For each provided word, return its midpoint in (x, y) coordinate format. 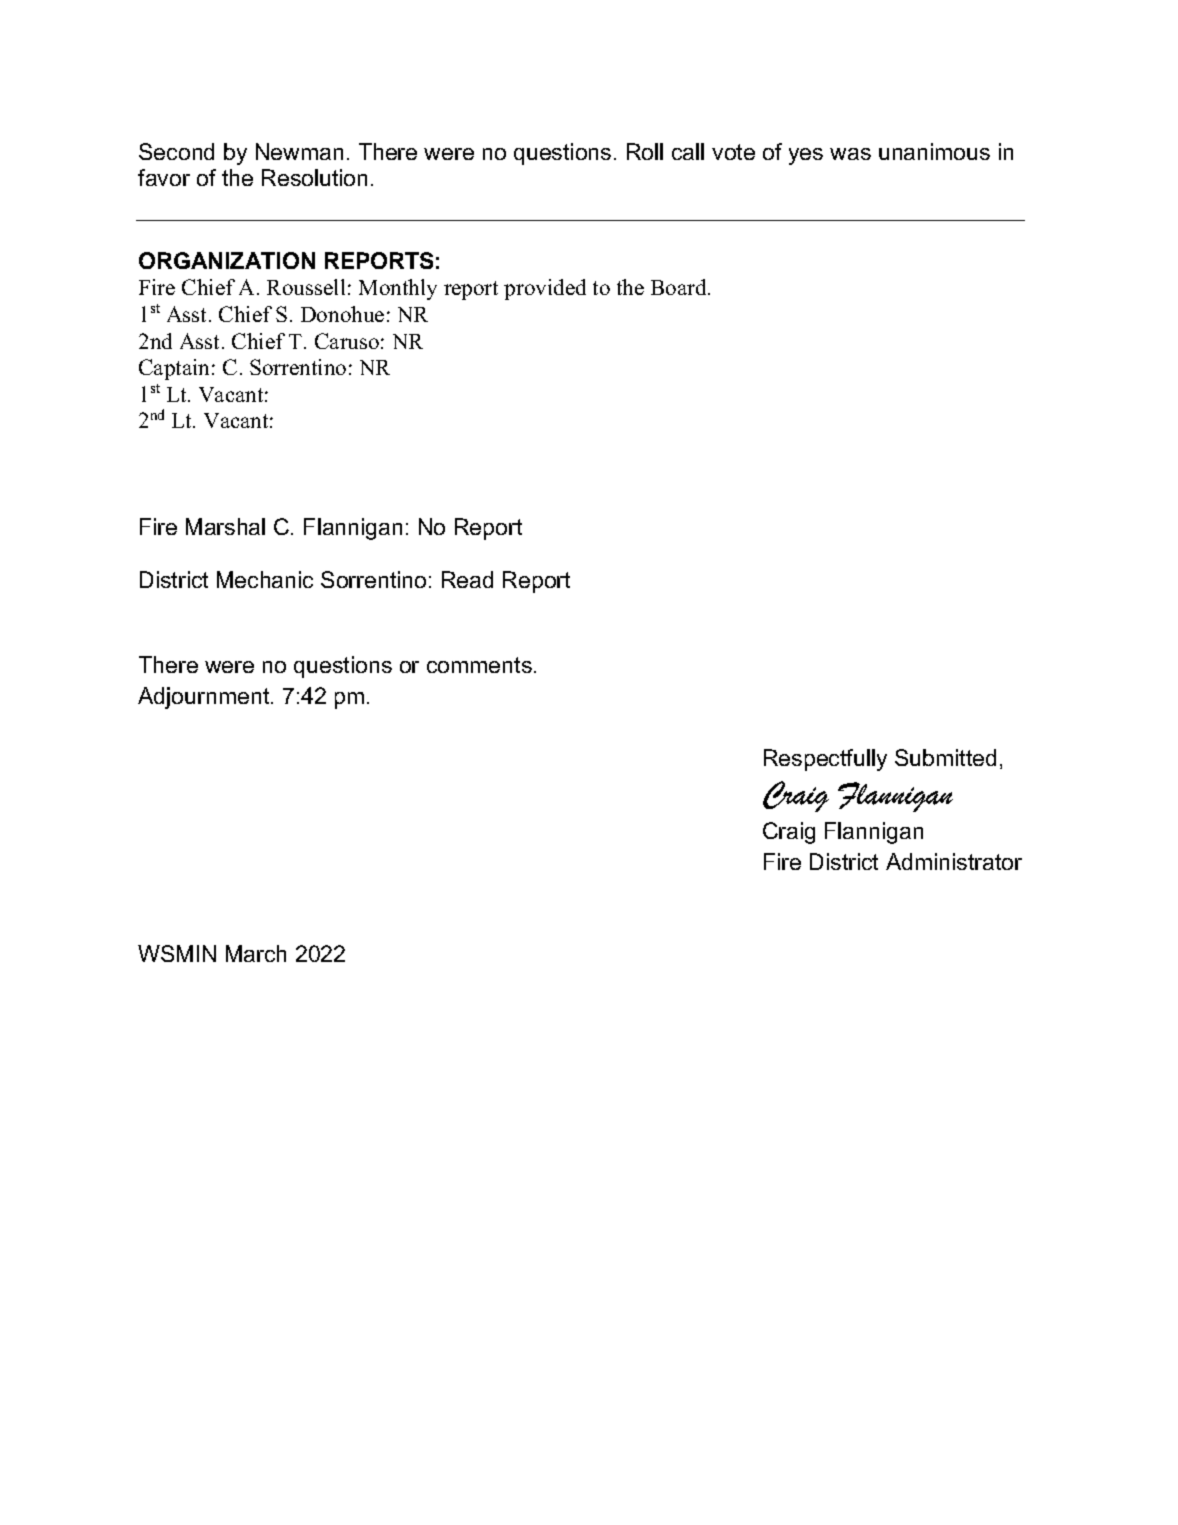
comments (479, 665)
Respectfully (825, 760)
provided (545, 289)
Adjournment (205, 698)
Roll (645, 151)
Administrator (954, 861)
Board (680, 287)
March (256, 953)
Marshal (225, 526)
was (850, 154)
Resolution (314, 177)
